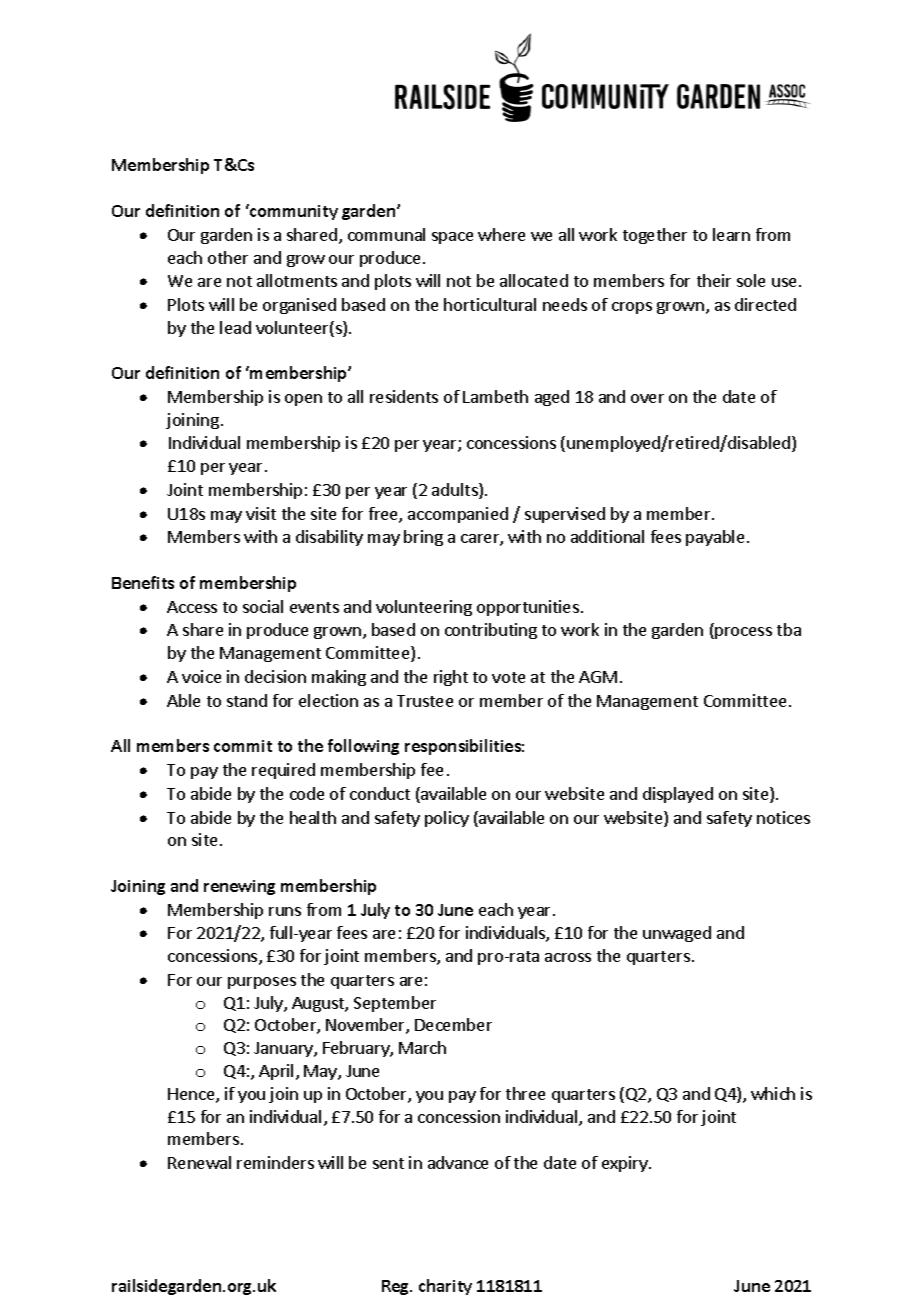  What do you see at coordinates (452, 238) in the screenshot?
I see `space` at bounding box center [452, 238].
